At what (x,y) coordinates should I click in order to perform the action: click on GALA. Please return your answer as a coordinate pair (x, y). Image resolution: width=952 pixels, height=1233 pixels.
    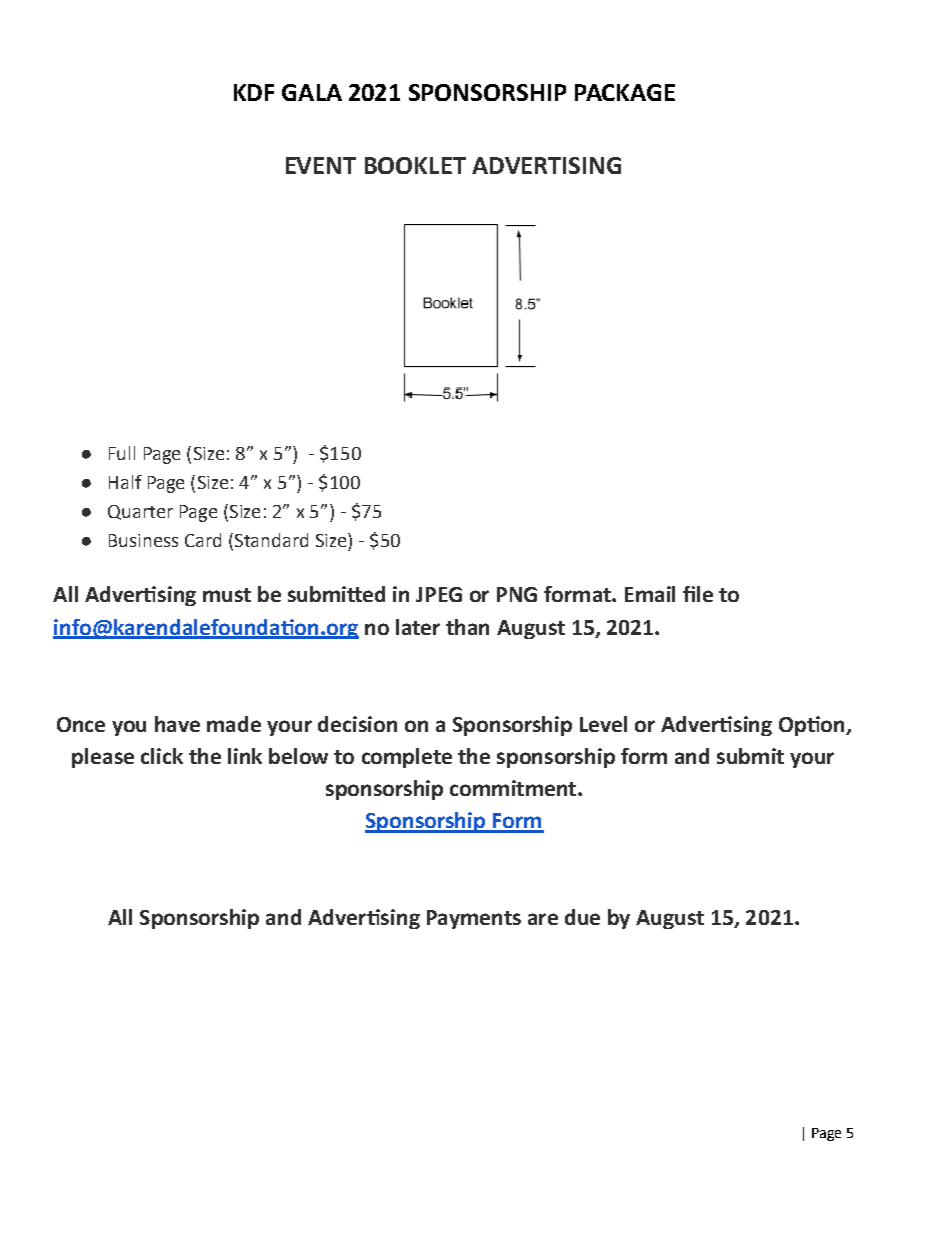
    Looking at the image, I should click on (312, 92).
